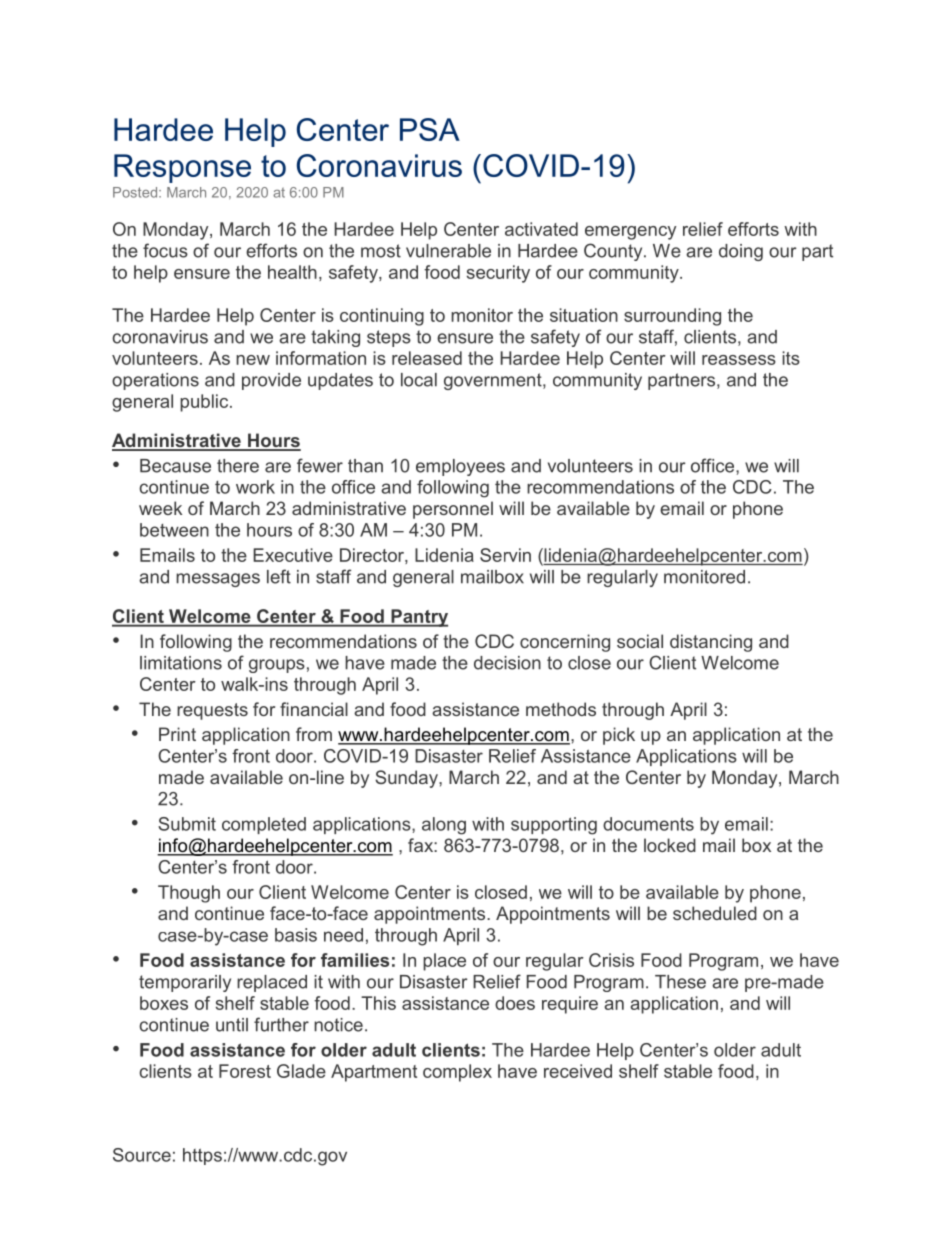 The image size is (952, 1233). I want to click on Forest, so click(245, 1071).
